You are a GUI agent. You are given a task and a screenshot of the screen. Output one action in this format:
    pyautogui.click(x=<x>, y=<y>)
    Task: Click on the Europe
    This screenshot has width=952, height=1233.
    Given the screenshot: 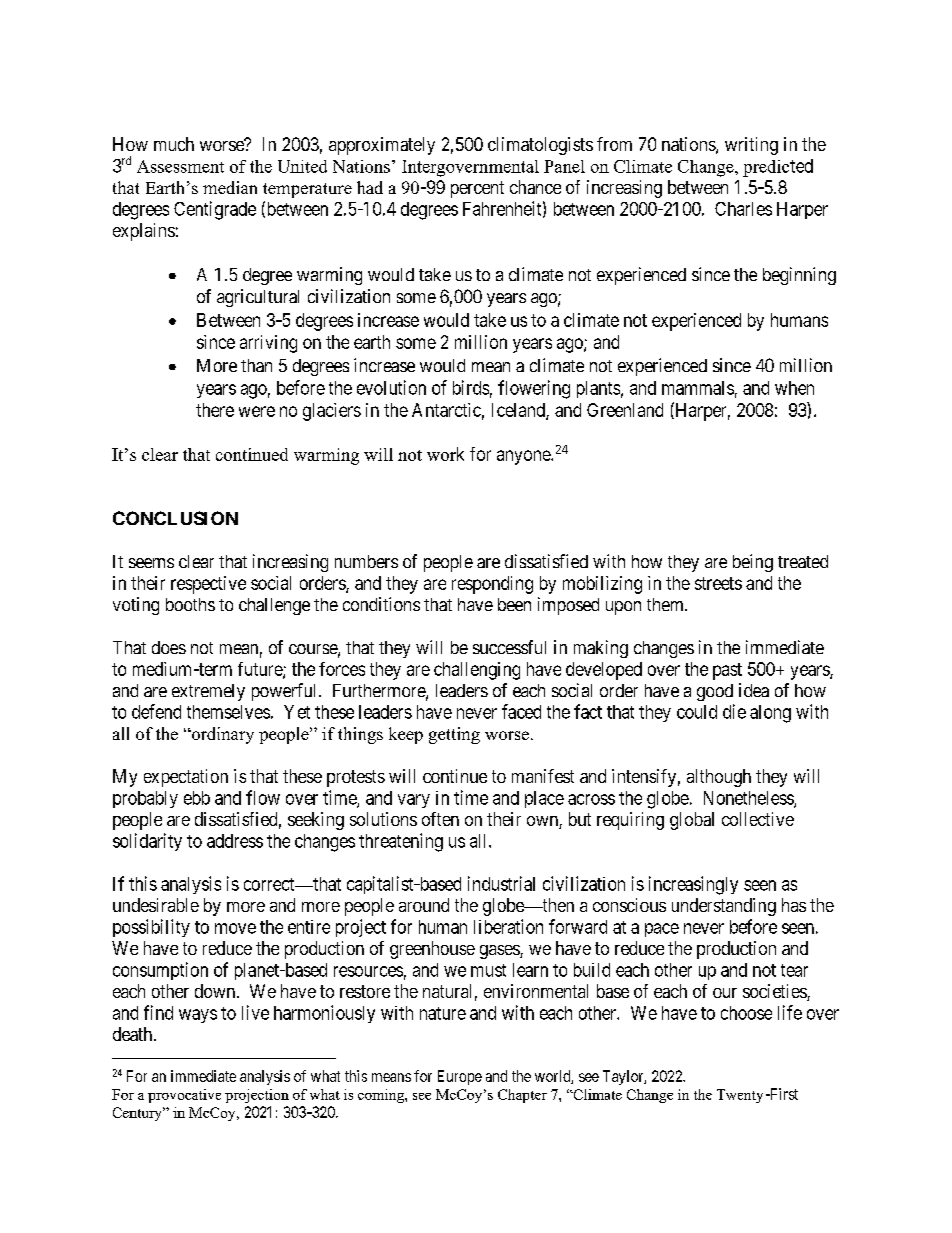 What is the action you would take?
    pyautogui.click(x=460, y=1077)
